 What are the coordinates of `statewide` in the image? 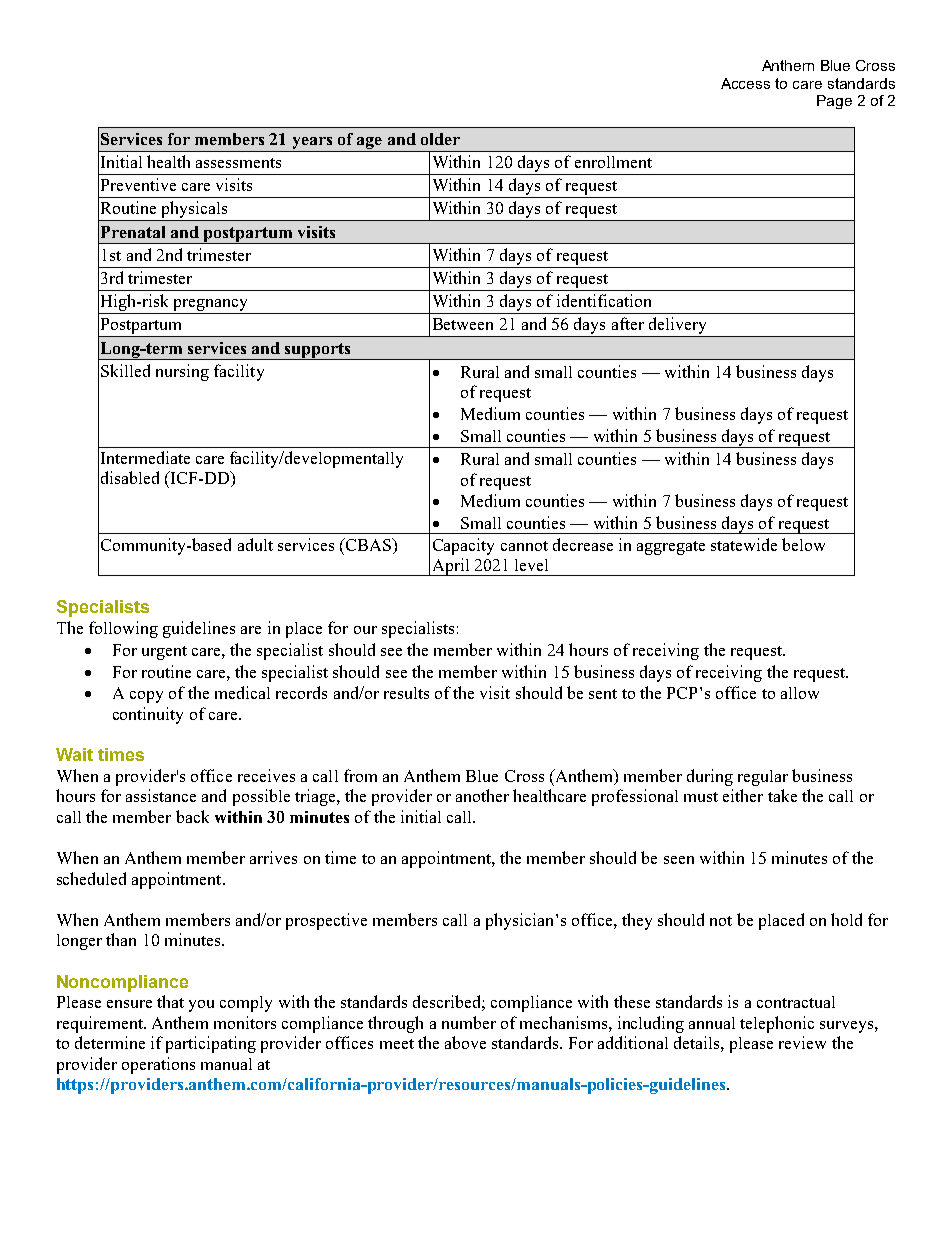 It's located at (744, 544).
